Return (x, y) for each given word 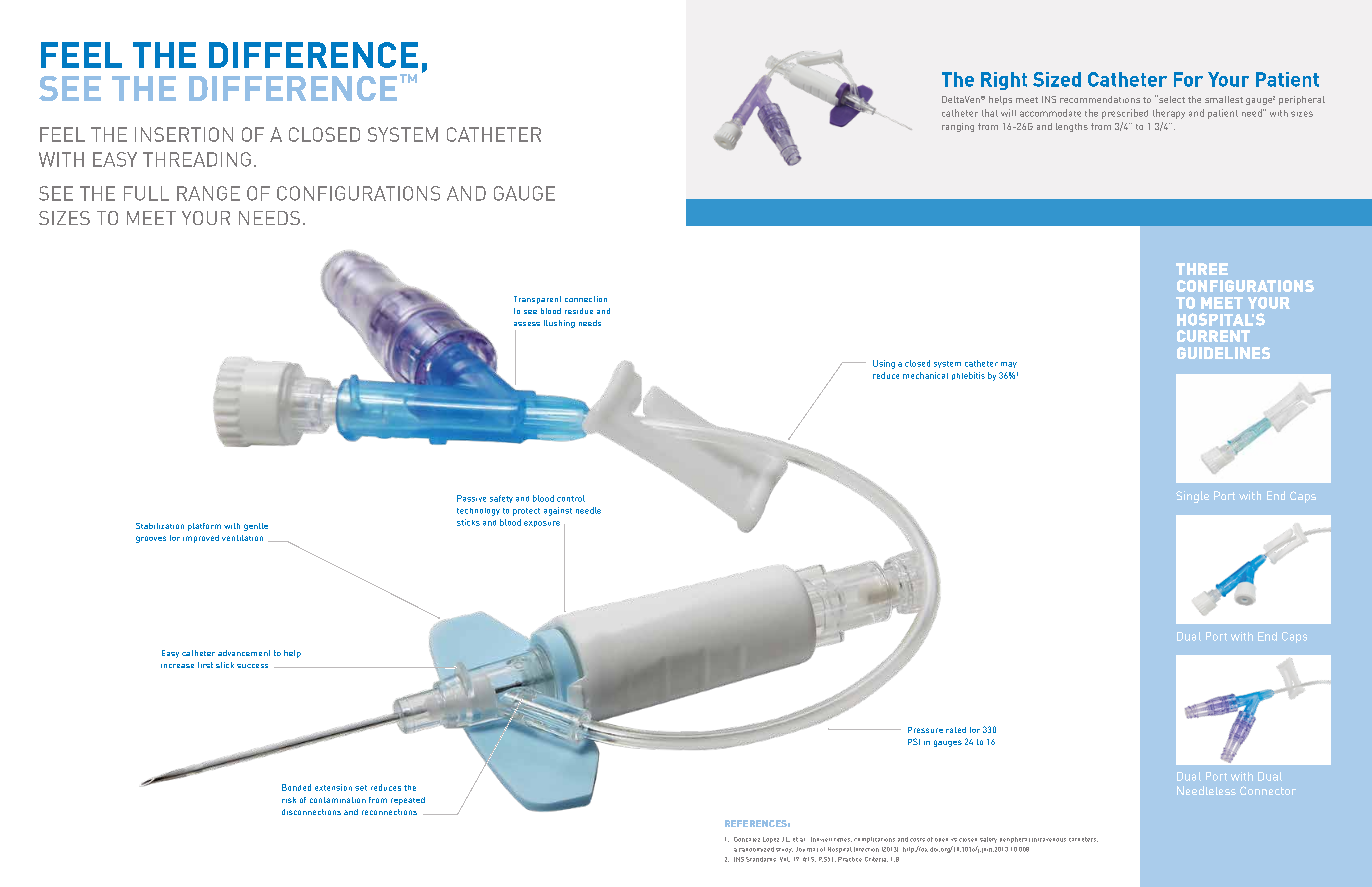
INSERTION (184, 134)
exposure (542, 524)
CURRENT (1213, 336)
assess (527, 324)
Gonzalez (747, 839)
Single (1192, 497)
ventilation (242, 538)
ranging (958, 127)
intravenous (1049, 840)
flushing (559, 324)
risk (289, 800)
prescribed (1125, 114)
